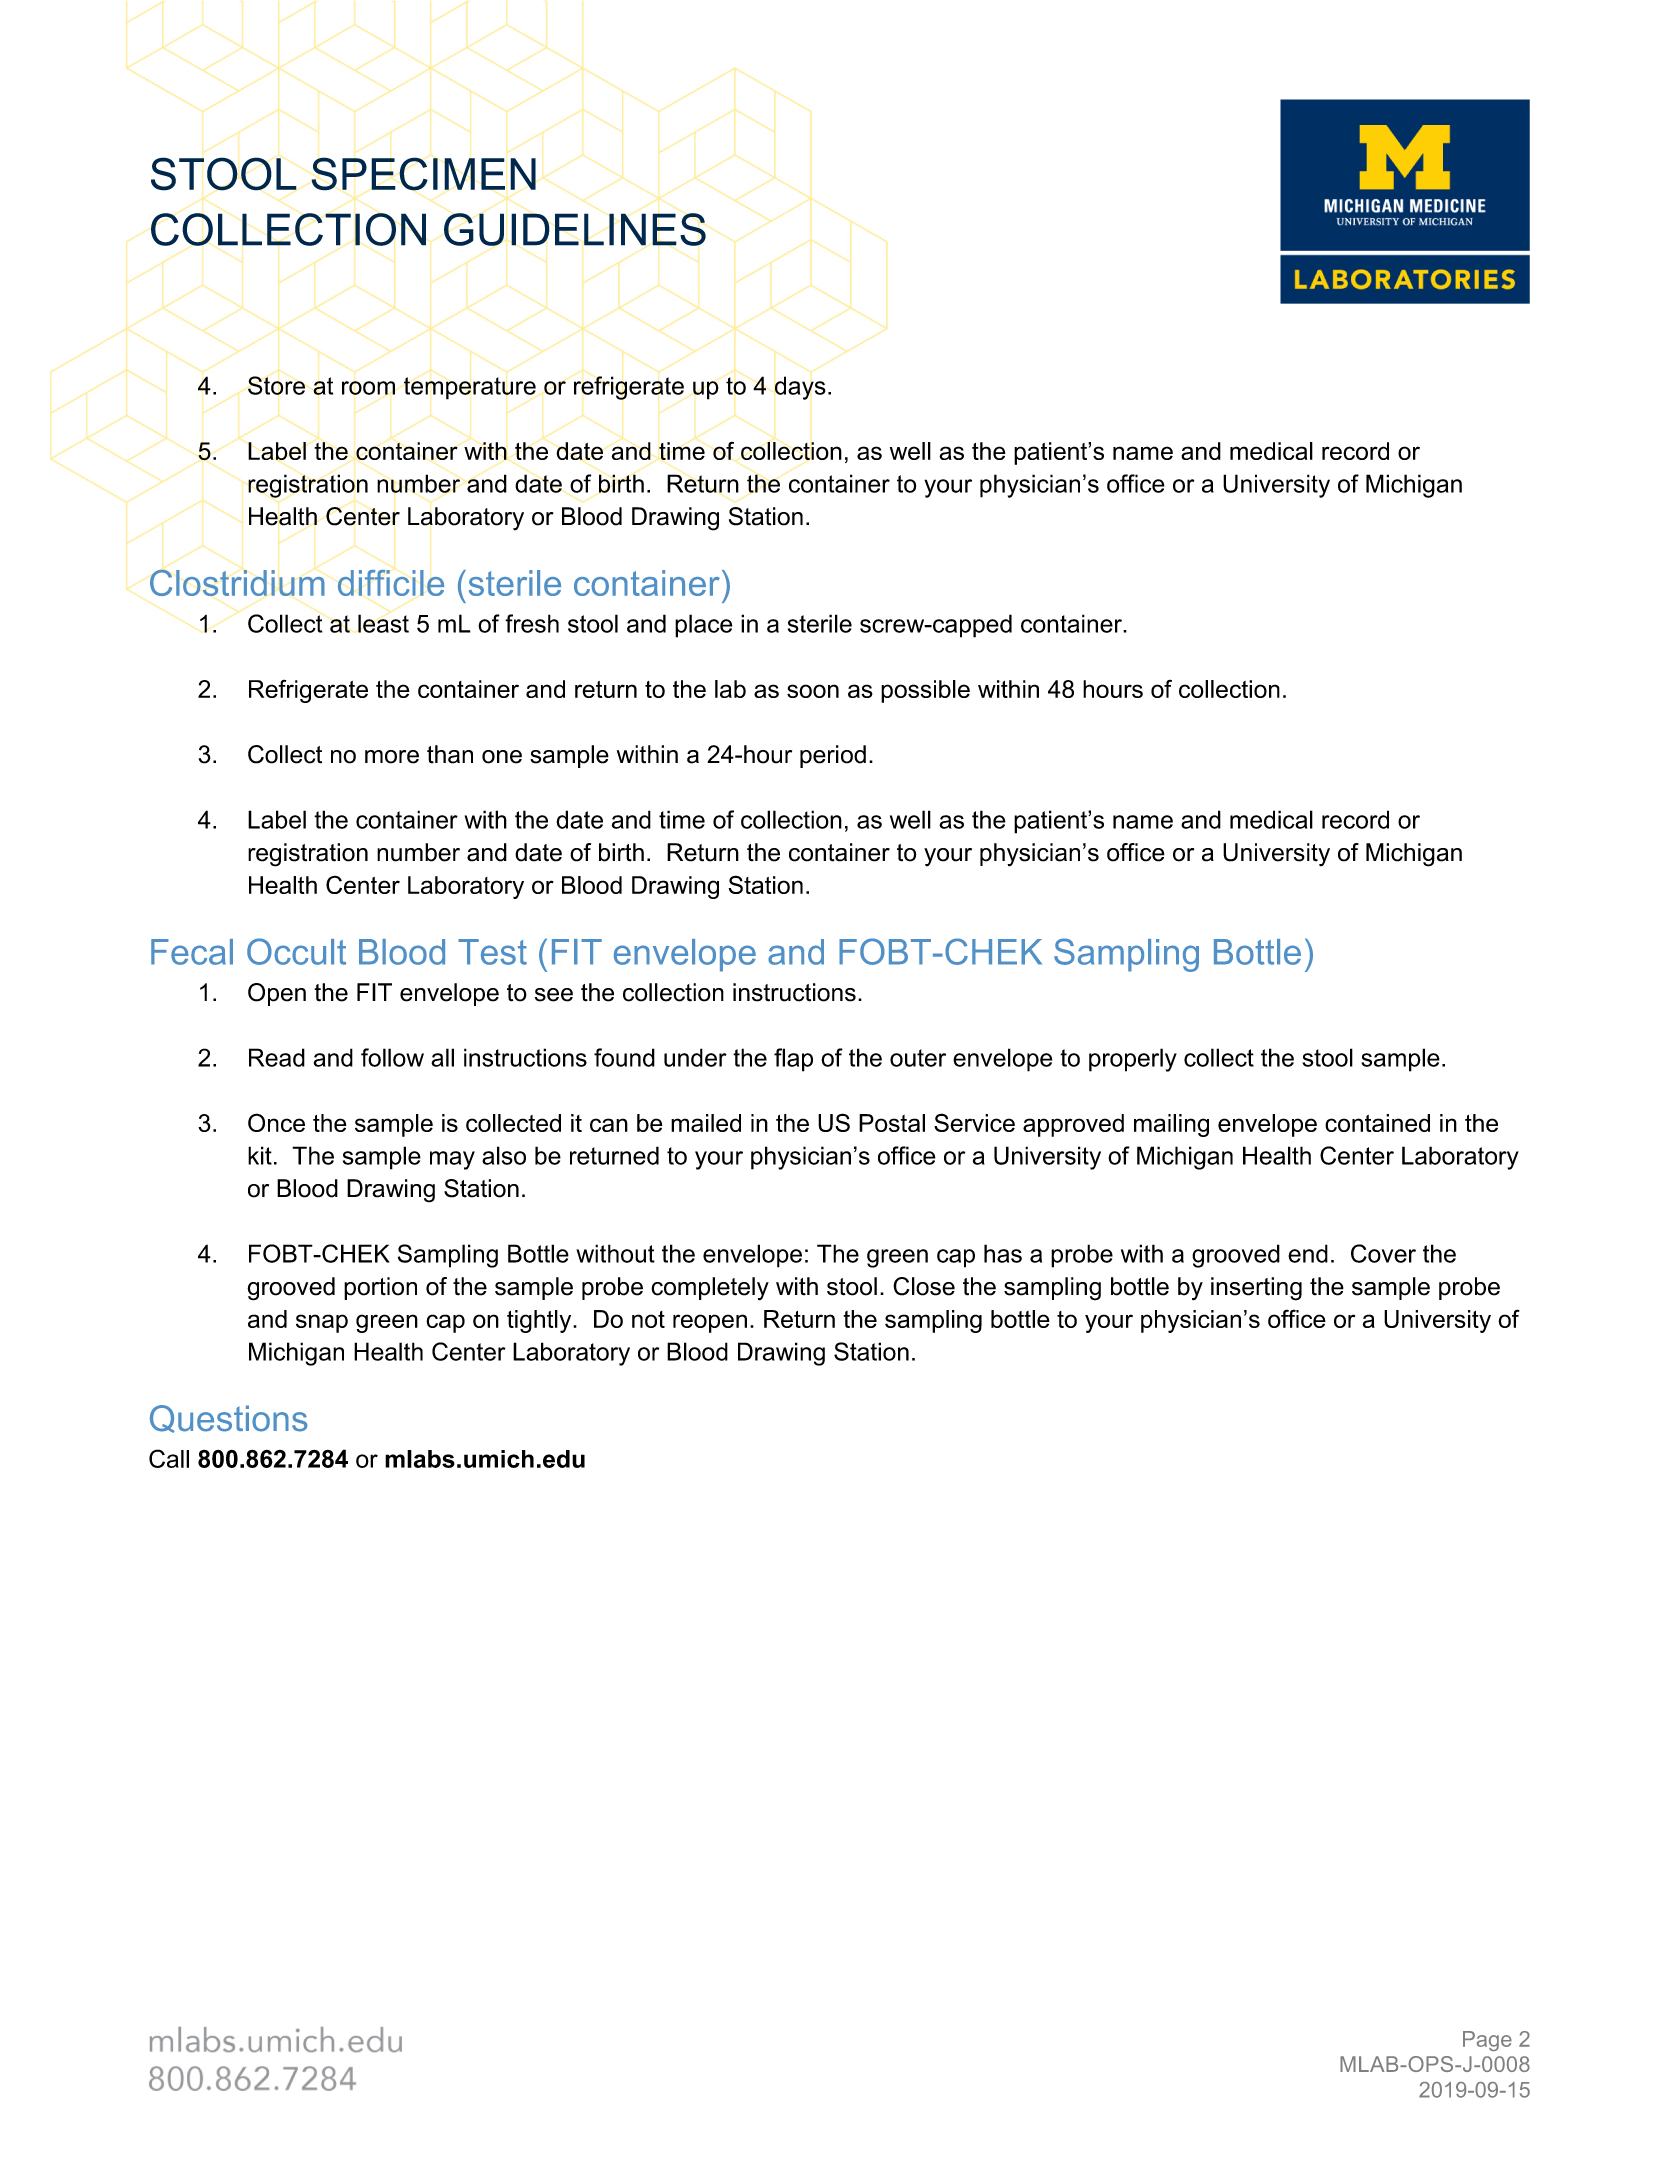 The width and height of the screenshot is (1680, 2174). What do you see at coordinates (276, 1122) in the screenshot?
I see `Once` at bounding box center [276, 1122].
